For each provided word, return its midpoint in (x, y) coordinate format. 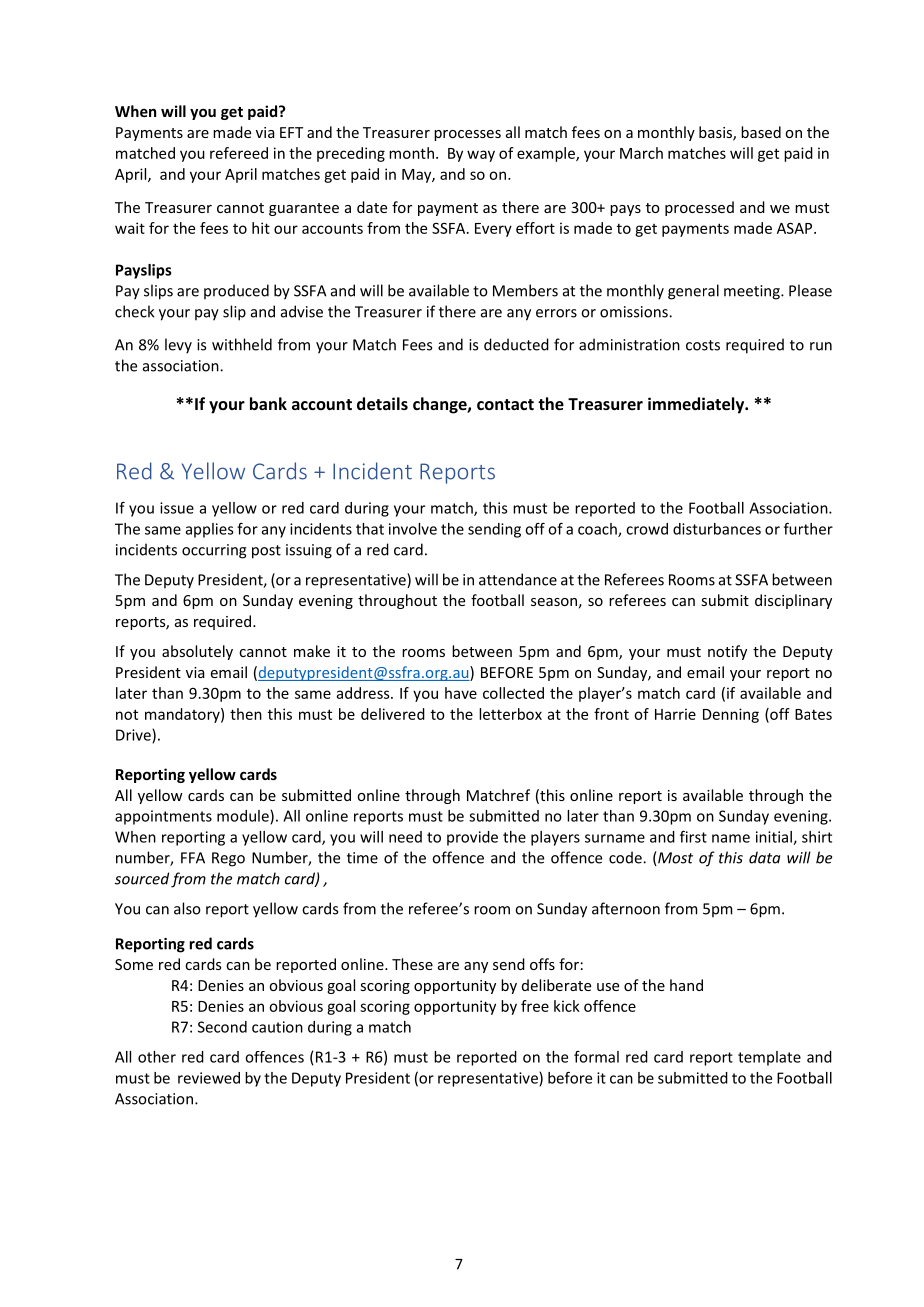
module (244, 817)
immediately (697, 405)
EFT (291, 132)
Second (222, 1027)
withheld (242, 344)
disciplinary (793, 601)
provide (472, 838)
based (761, 132)
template (769, 1058)
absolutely (197, 652)
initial (775, 838)
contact (505, 404)
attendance (518, 579)
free (535, 1006)
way (481, 156)
